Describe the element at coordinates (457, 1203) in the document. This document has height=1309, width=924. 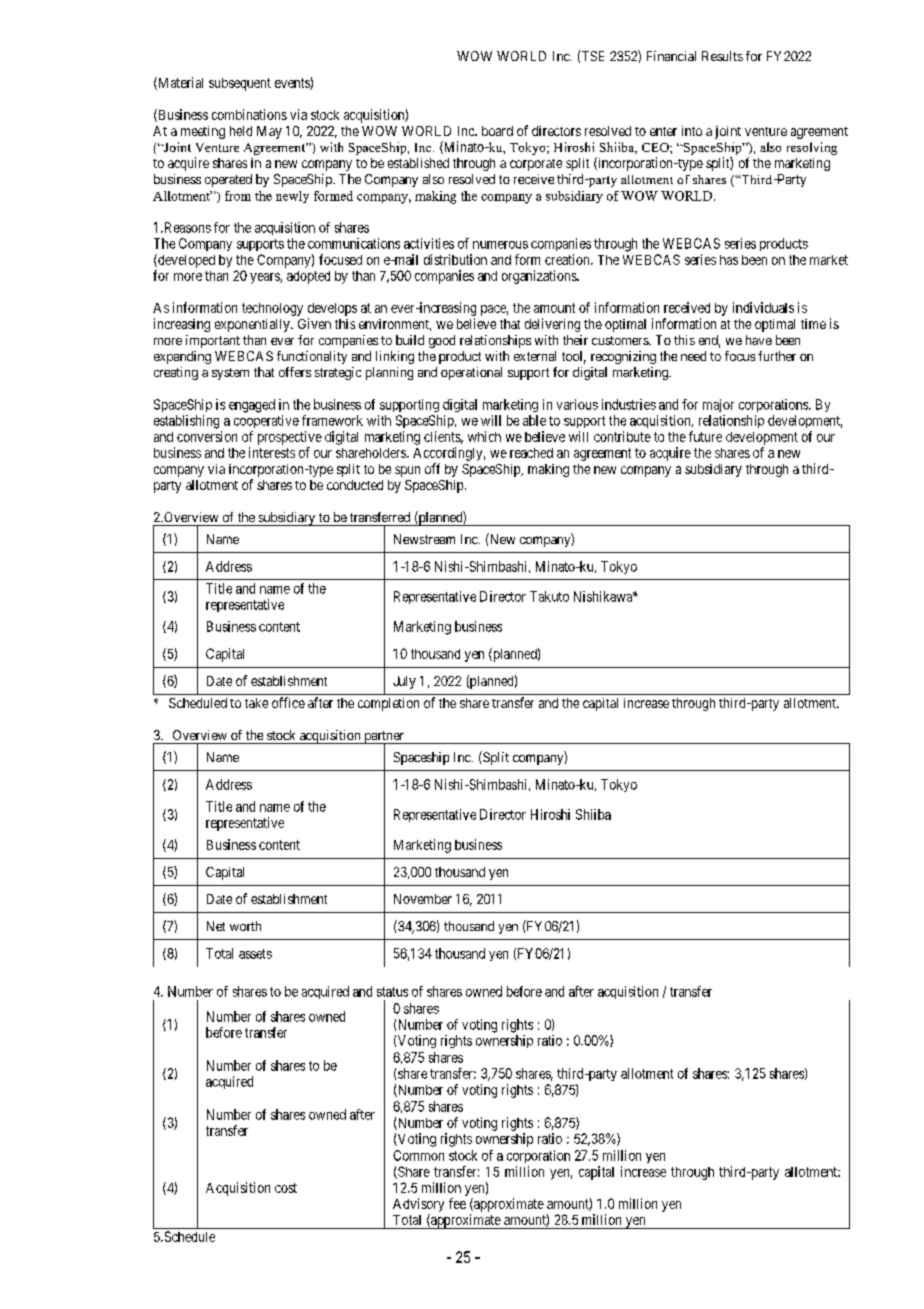
I see `fee` at that location.
